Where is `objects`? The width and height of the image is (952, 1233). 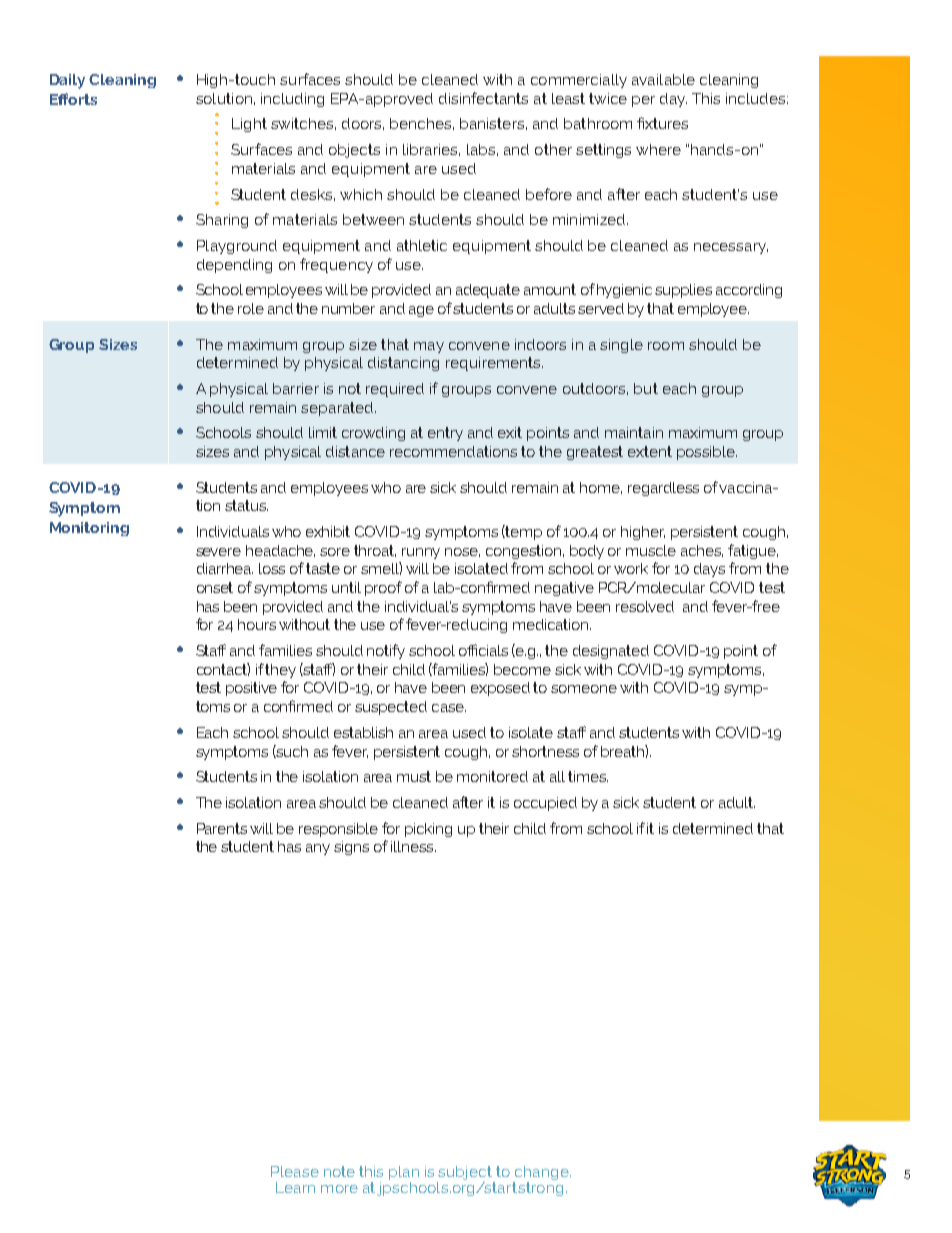 objects is located at coordinates (354, 151).
